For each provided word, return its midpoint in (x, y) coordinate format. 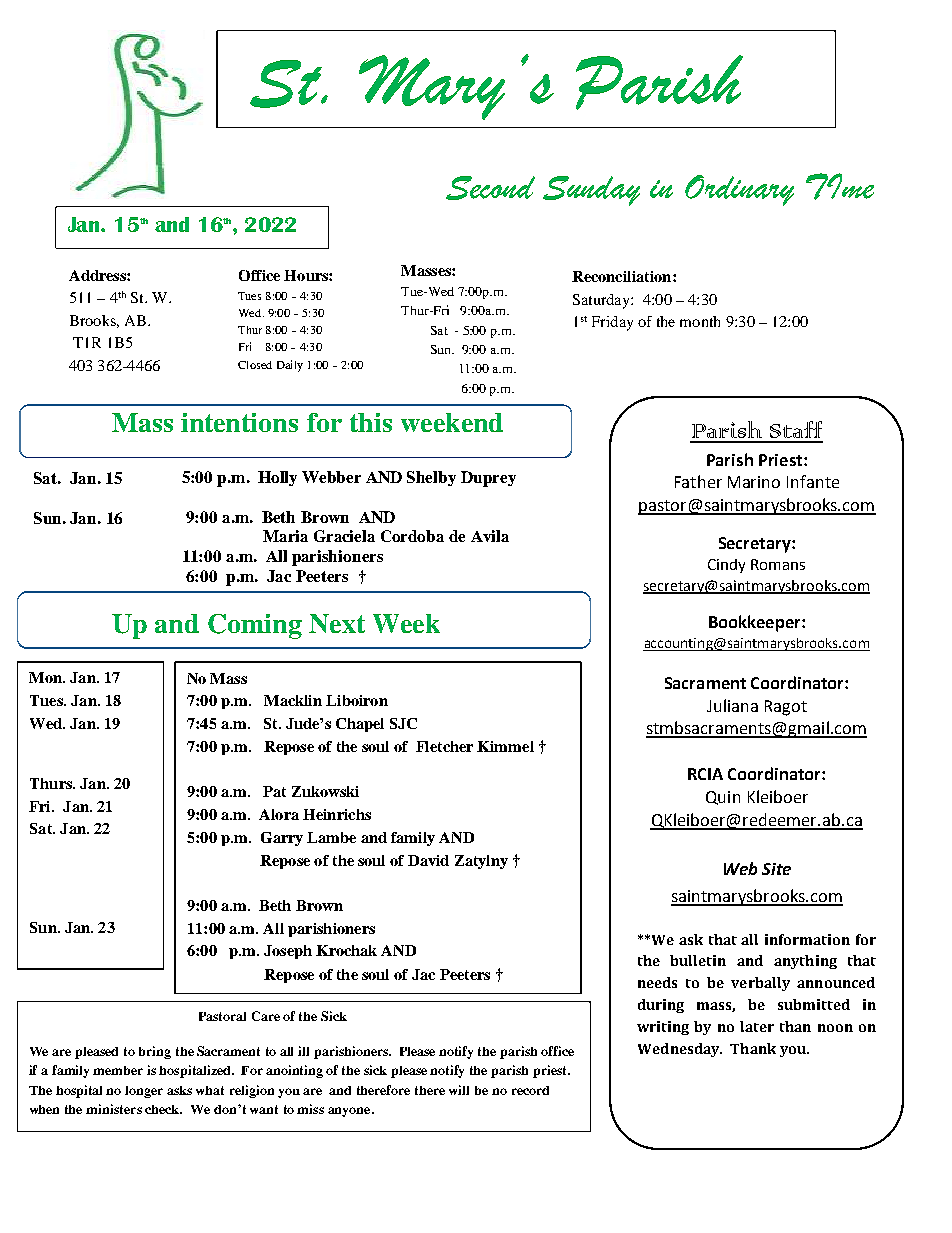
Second (490, 188)
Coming (255, 626)
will (459, 1090)
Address (98, 275)
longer (144, 1092)
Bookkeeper (756, 623)
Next (337, 623)
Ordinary (739, 190)
